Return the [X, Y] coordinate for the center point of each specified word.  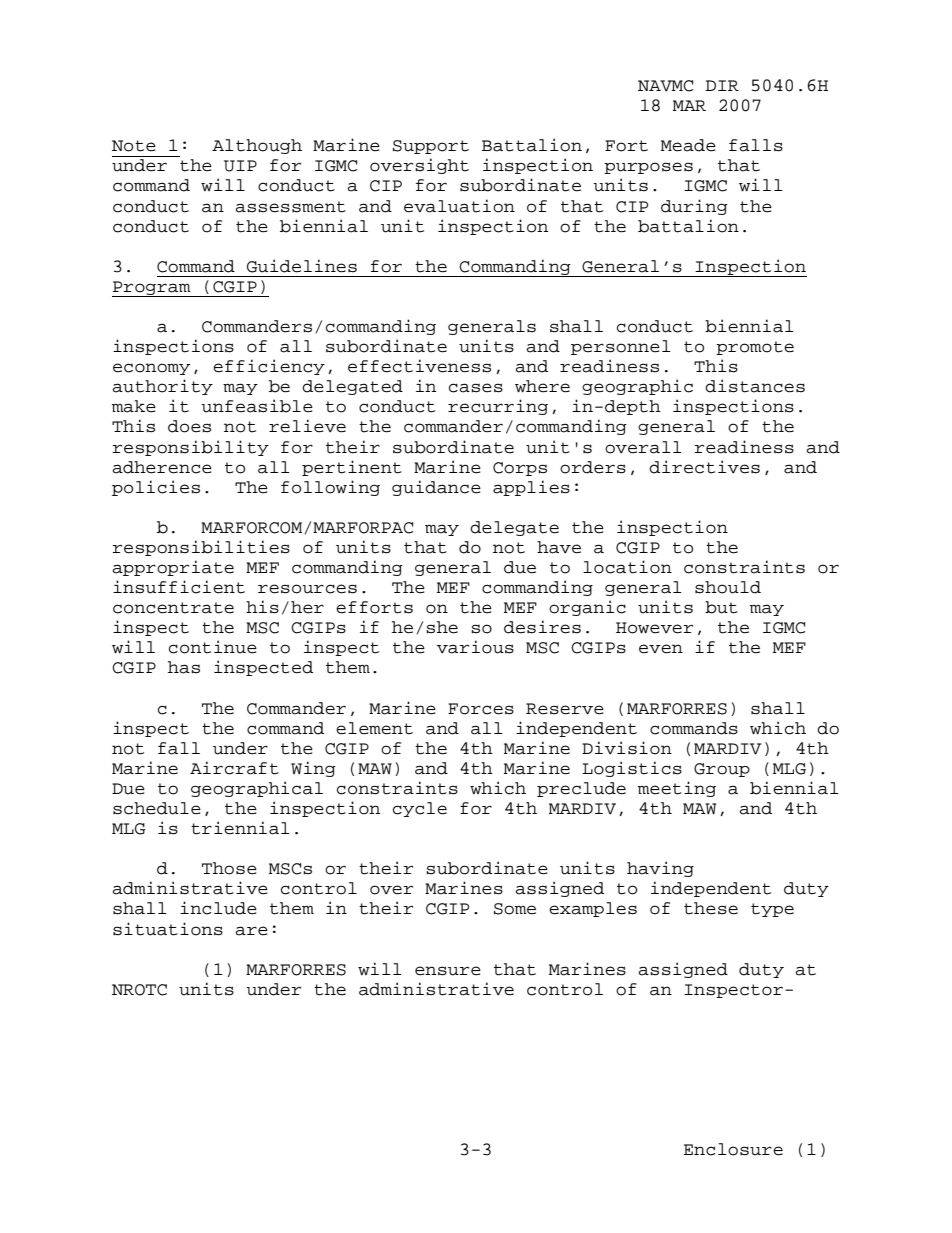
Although [257, 146]
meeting [677, 789]
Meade [688, 145]
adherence [162, 467]
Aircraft [234, 768]
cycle [420, 809]
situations [168, 929]
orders [593, 467]
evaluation [459, 206]
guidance [436, 488]
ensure [448, 971]
